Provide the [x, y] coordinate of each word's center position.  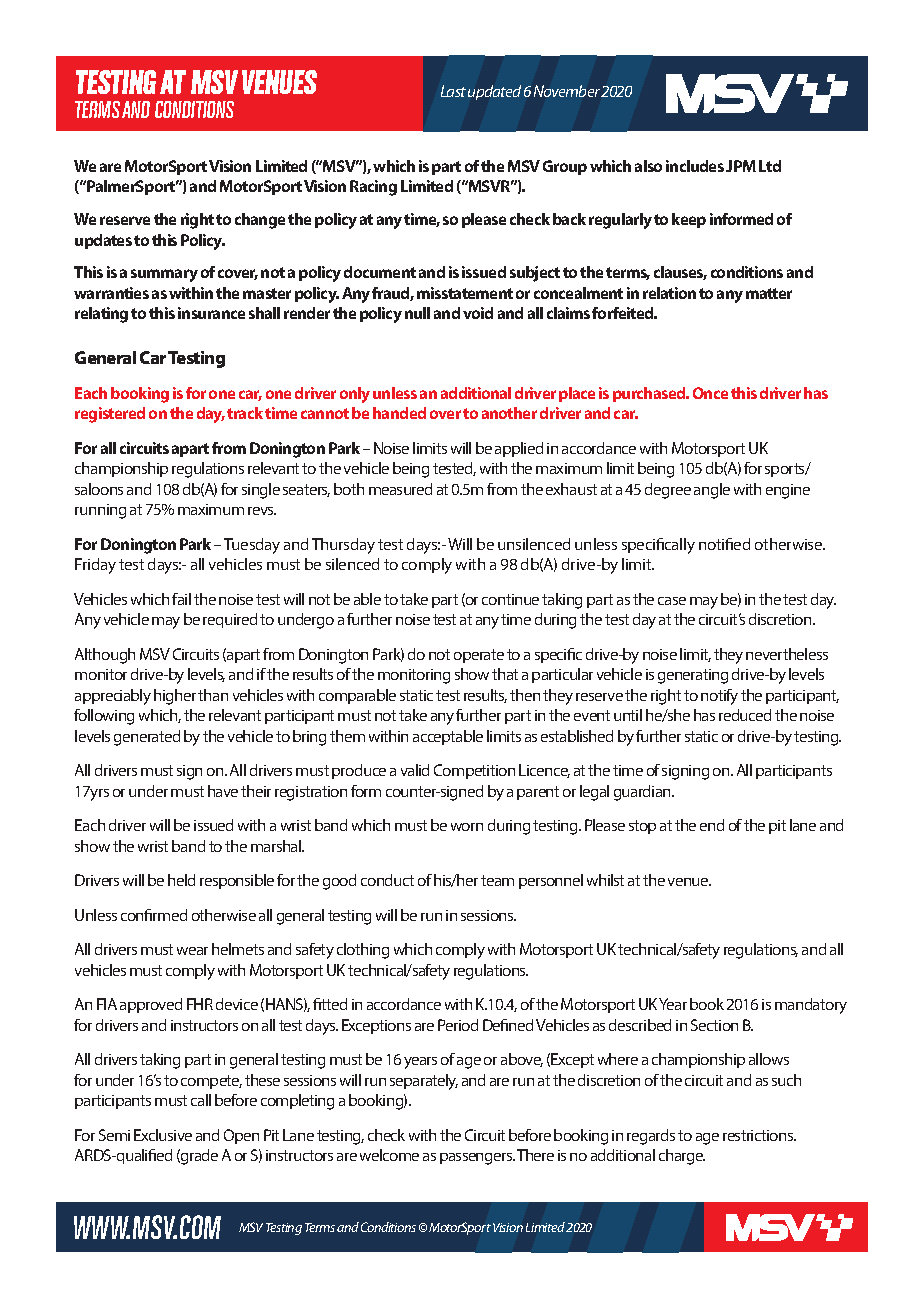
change [260, 221]
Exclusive [163, 1135]
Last [453, 91]
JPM [741, 166]
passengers [477, 1159]
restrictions [759, 1135]
